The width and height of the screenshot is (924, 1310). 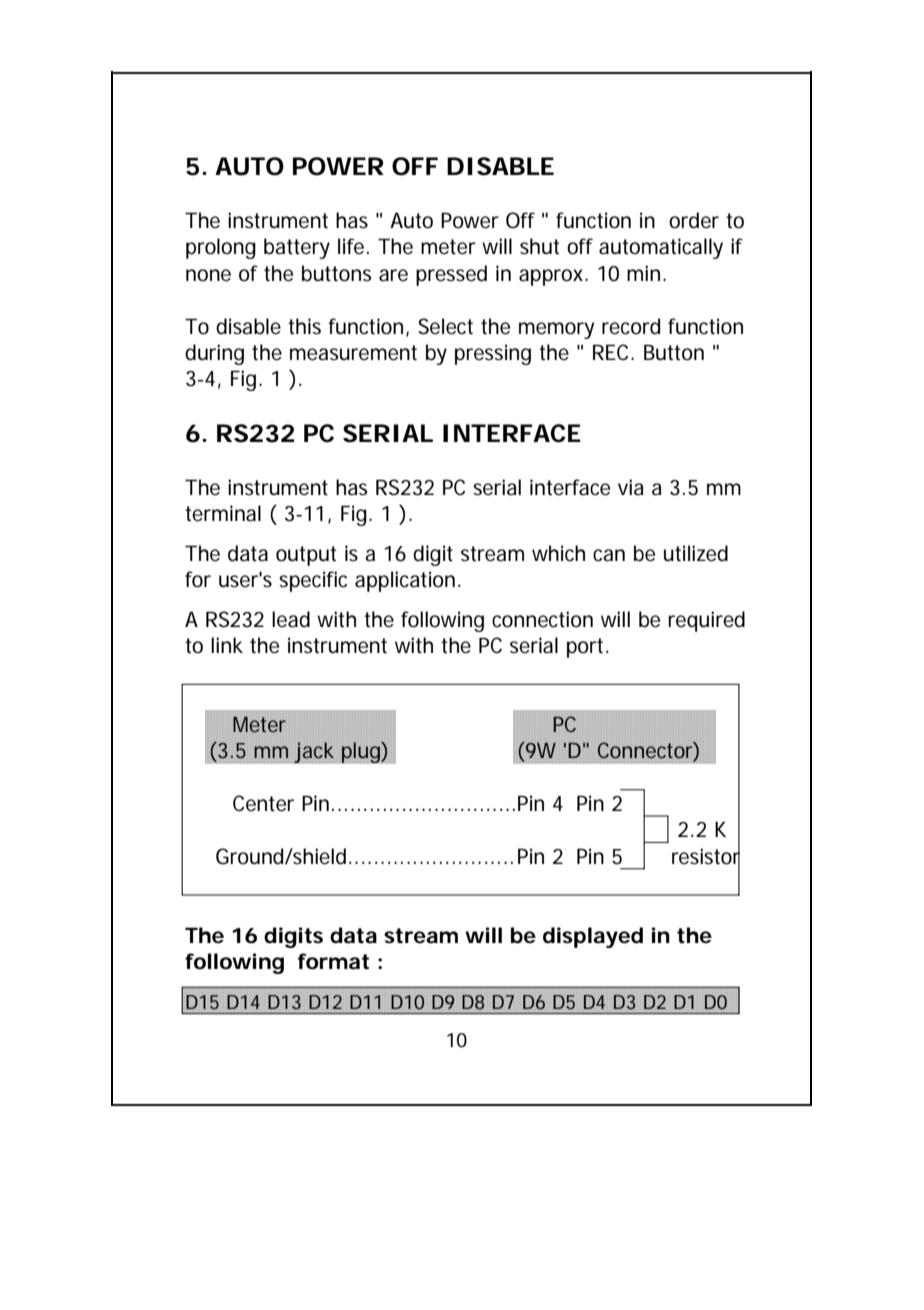 I want to click on order, so click(x=694, y=220).
